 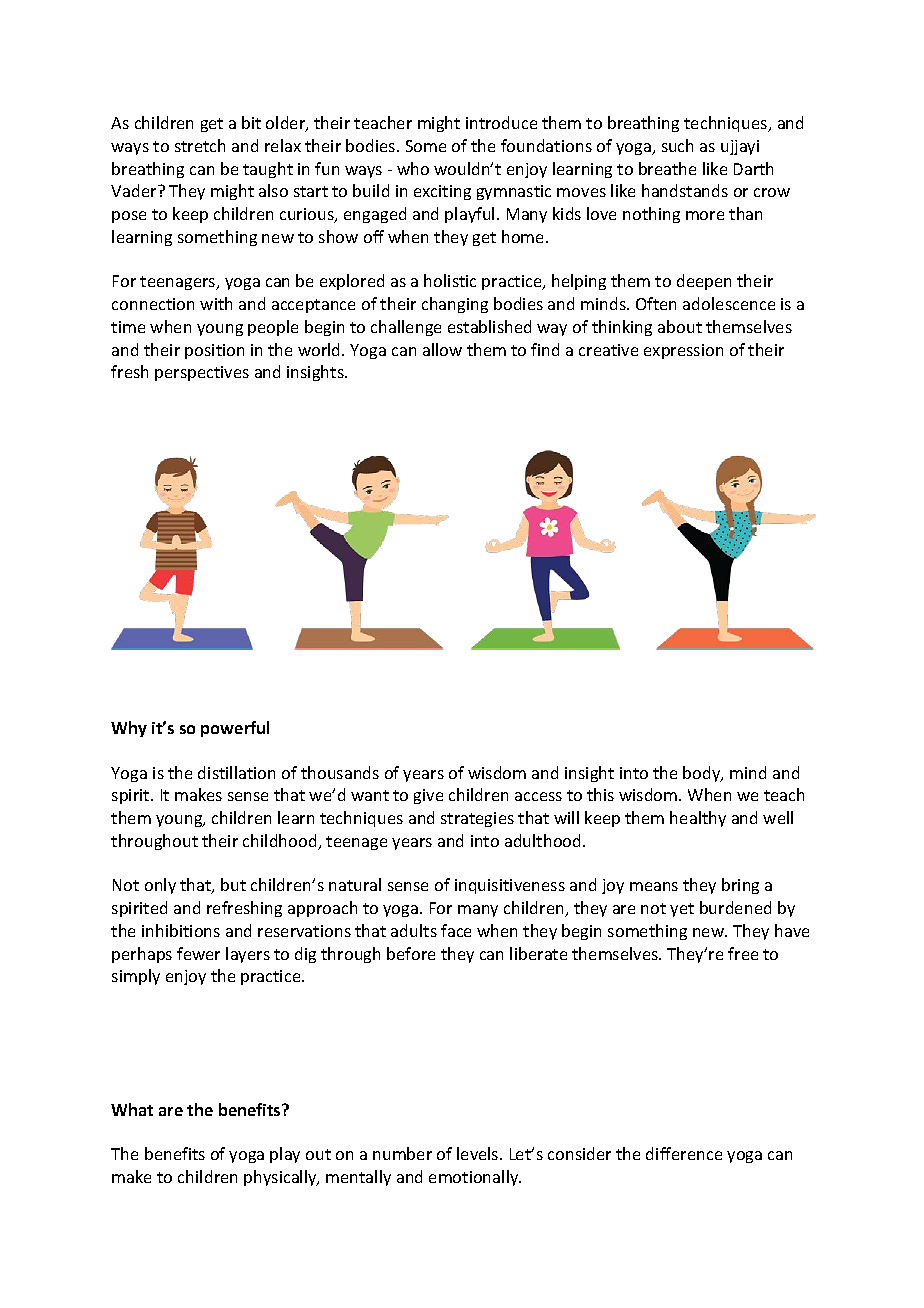 I want to click on healthy, so click(x=698, y=819).
